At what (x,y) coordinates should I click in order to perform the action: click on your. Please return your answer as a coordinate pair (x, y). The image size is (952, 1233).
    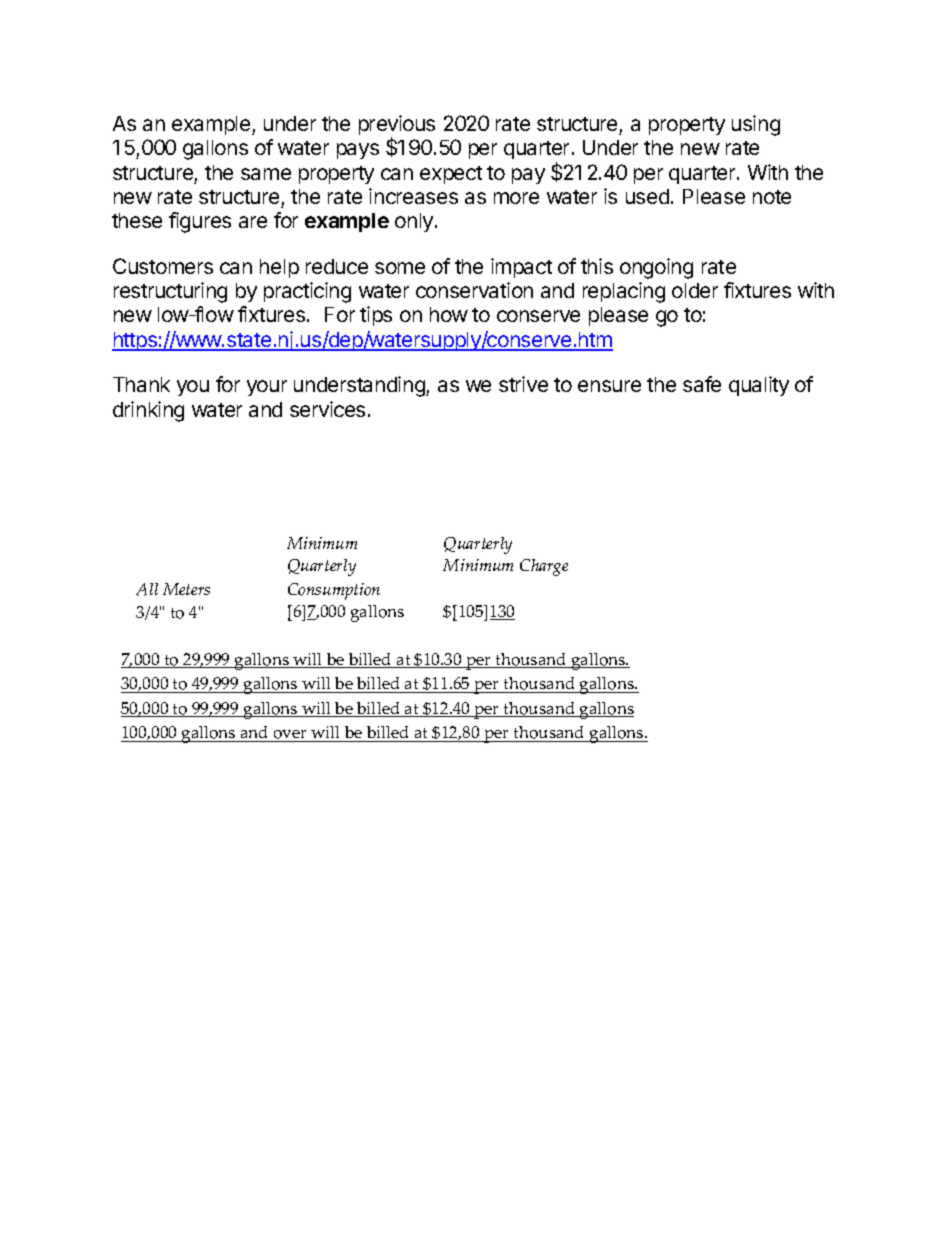
    Looking at the image, I should click on (267, 388).
